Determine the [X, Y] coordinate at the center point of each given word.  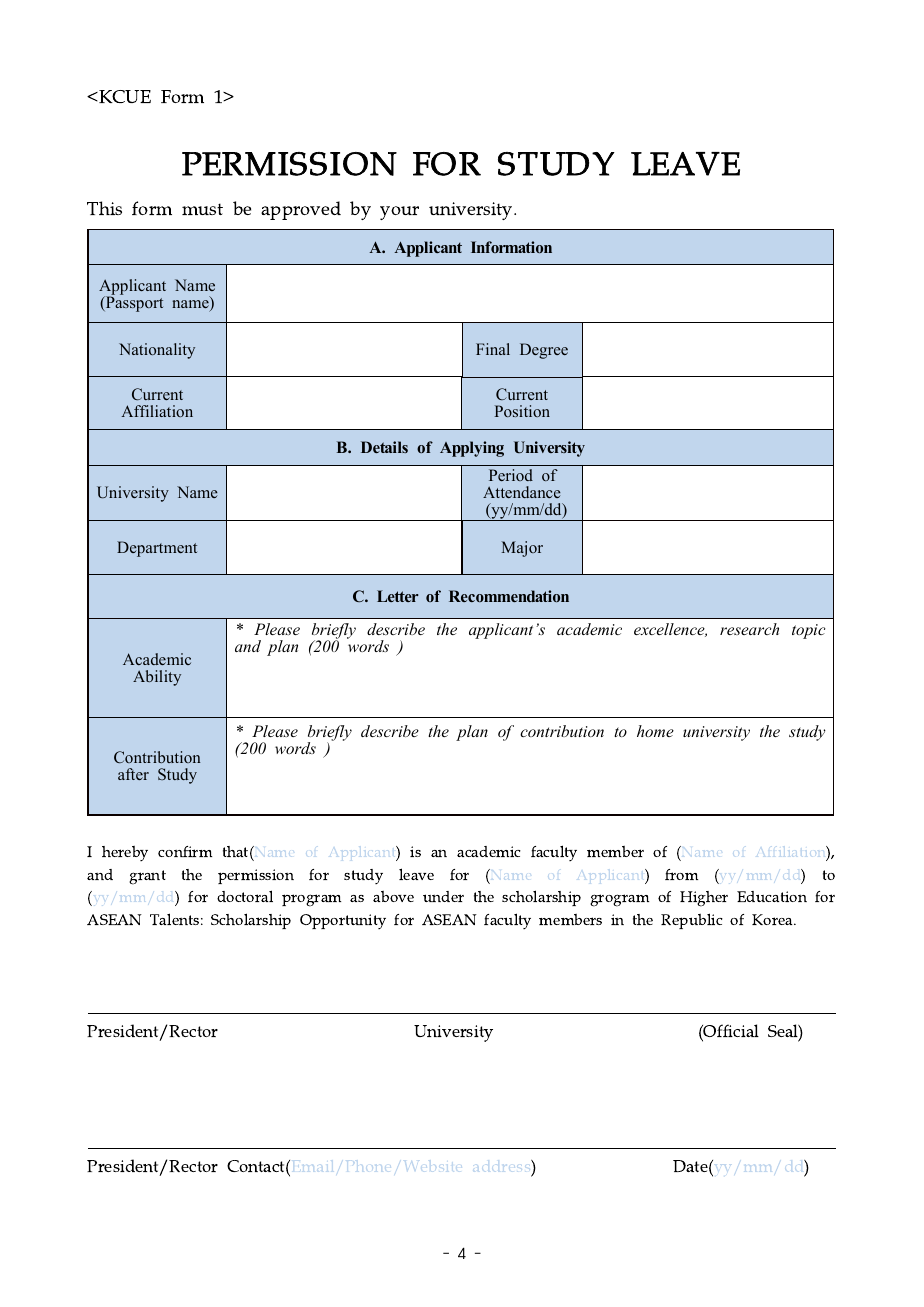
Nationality [157, 351]
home [655, 731]
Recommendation [509, 596]
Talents [176, 919]
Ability [157, 678]
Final [493, 349]
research [749, 629]
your [407, 213]
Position [522, 411]
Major [522, 549]
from [681, 874]
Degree [544, 351]
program [311, 900]
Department [157, 549]
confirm [185, 851]
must [210, 208]
